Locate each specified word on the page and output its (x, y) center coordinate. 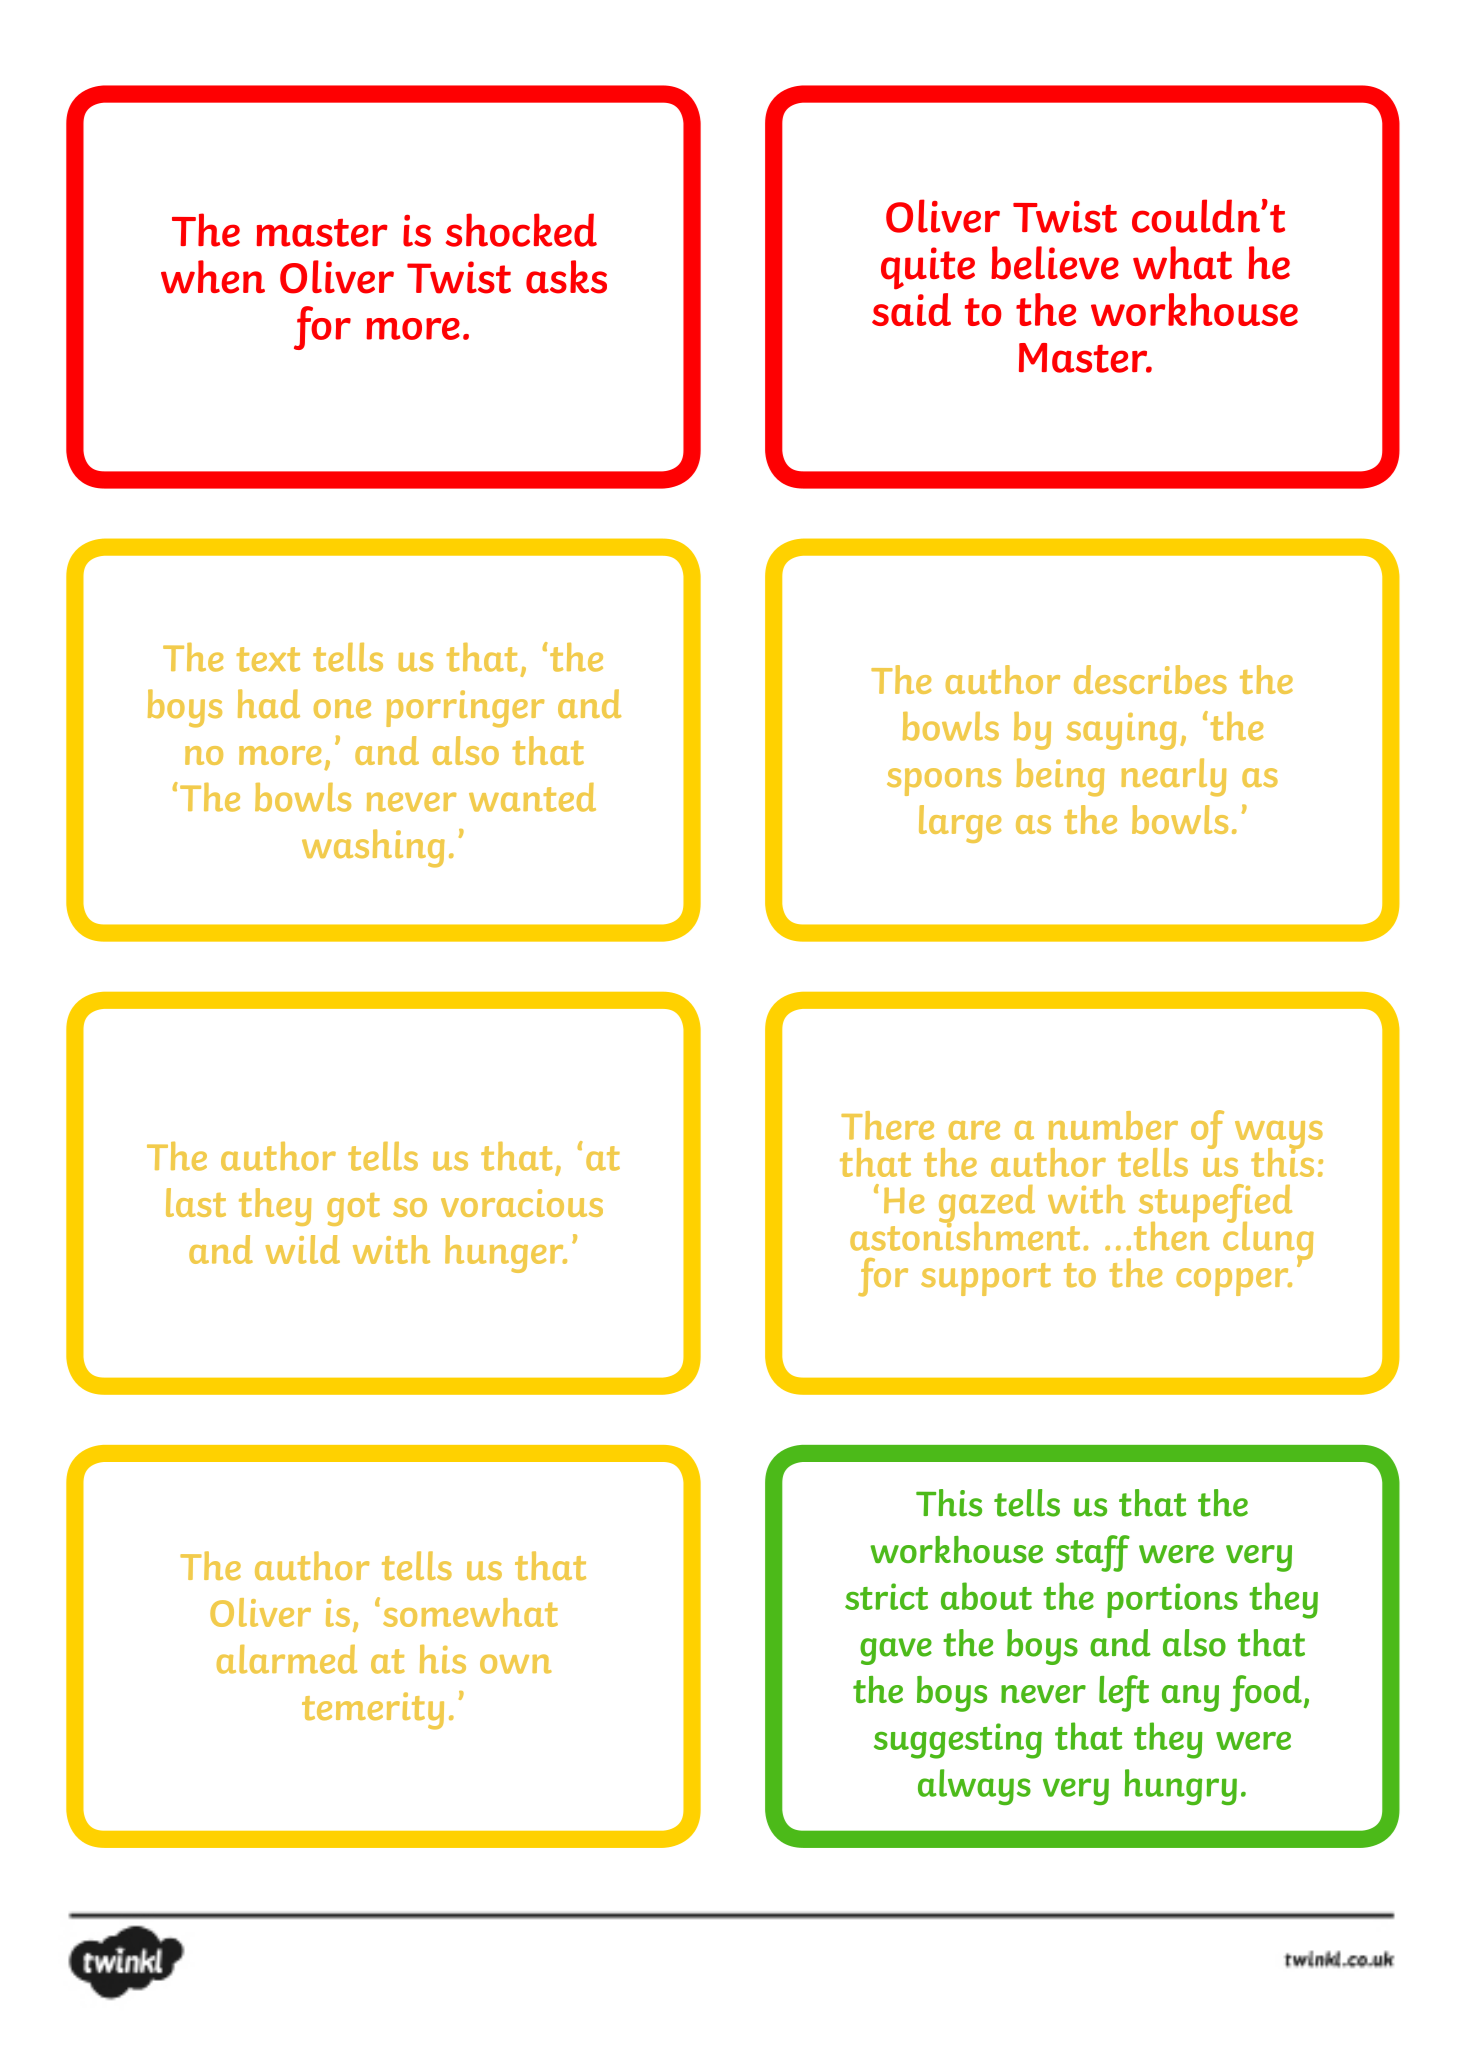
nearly (1173, 777)
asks (566, 277)
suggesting (958, 1741)
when (213, 277)
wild (303, 1249)
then (1172, 1235)
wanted (532, 797)
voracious (522, 1203)
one (342, 708)
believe (1055, 263)
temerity (373, 1711)
